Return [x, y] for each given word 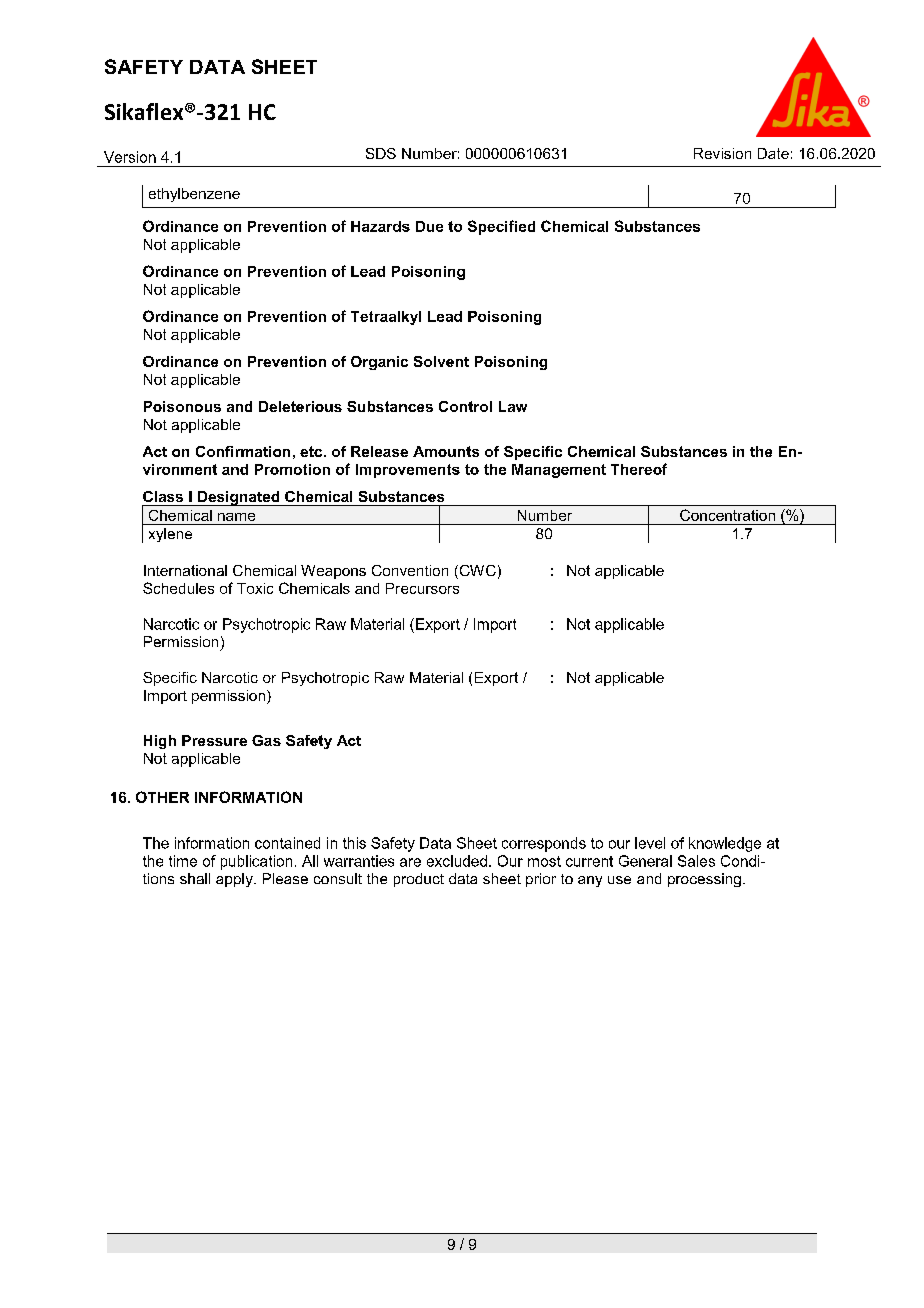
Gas [266, 740]
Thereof [639, 469]
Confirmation [243, 451]
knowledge [725, 844]
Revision [722, 153]
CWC [476, 572]
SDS [381, 153]
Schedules [178, 588]
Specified [501, 227]
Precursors [422, 588]
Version [130, 157]
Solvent [441, 361]
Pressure [214, 740]
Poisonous [182, 406]
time [183, 861]
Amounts [446, 451]
